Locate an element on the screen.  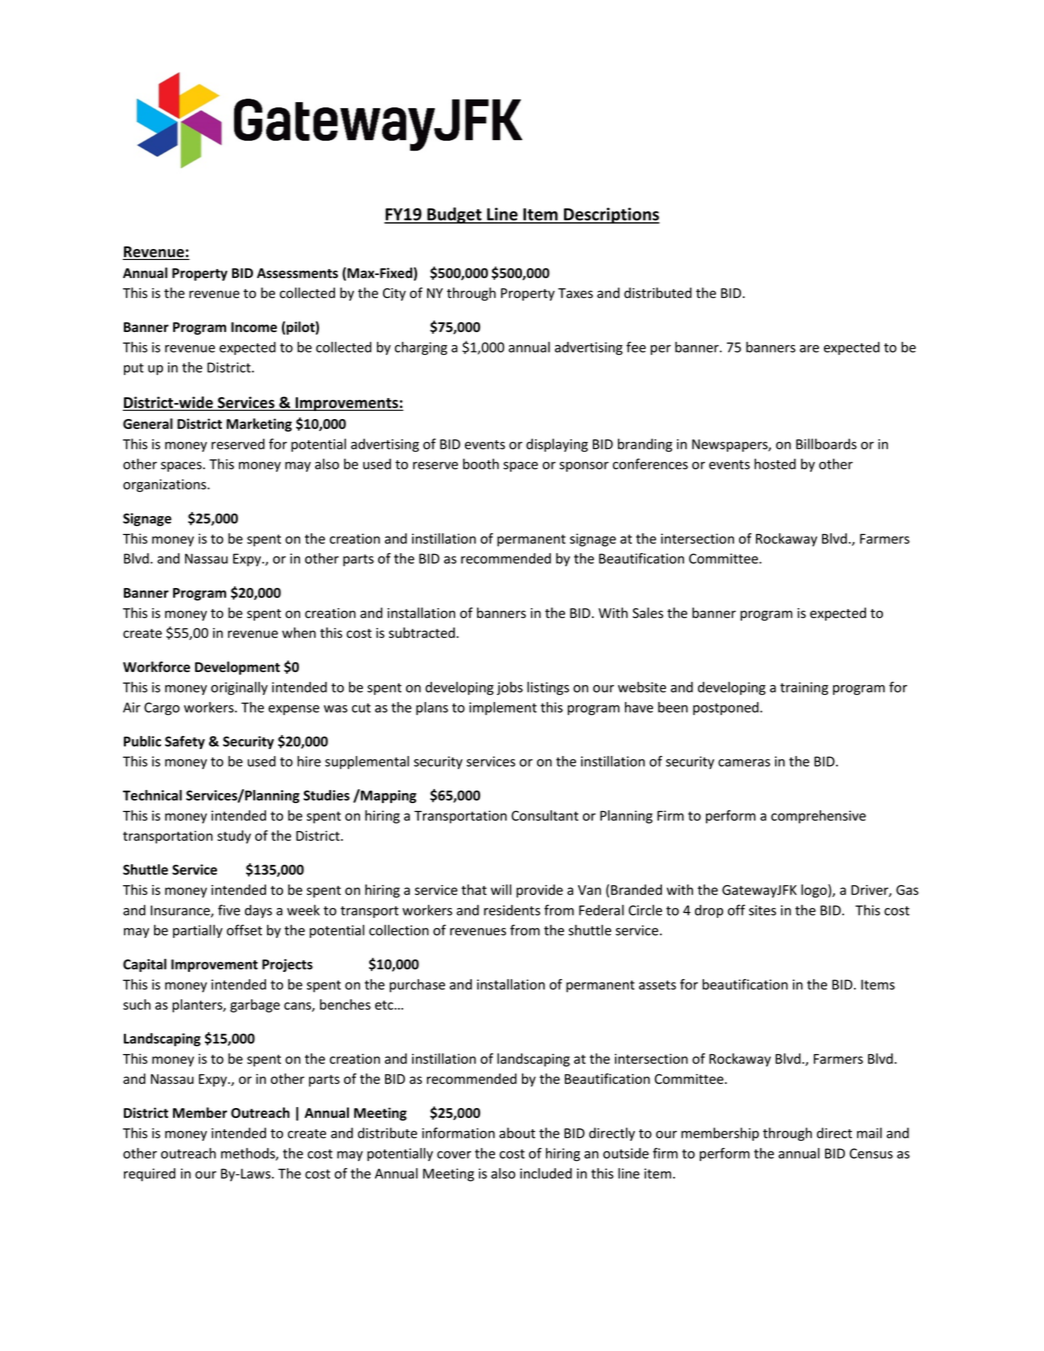
Budget is located at coordinates (454, 215).
